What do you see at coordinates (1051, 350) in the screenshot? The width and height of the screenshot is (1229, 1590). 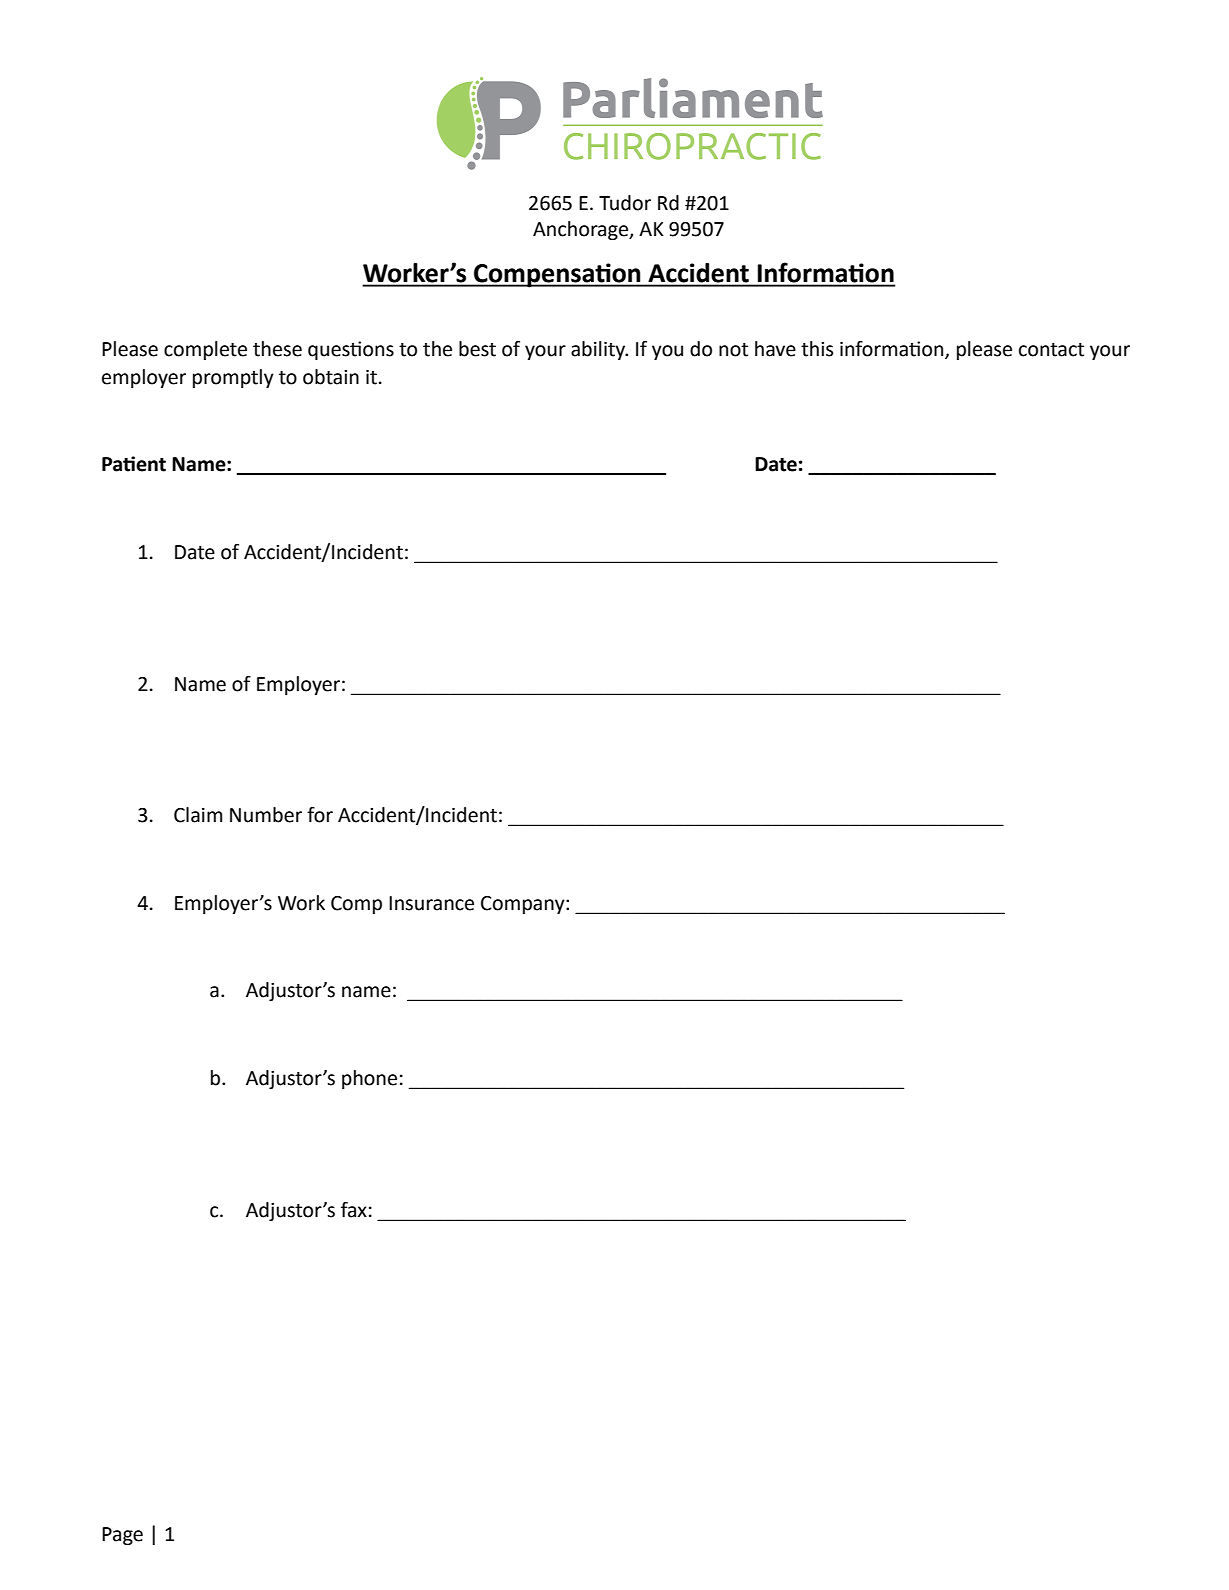 I see `contact` at bounding box center [1051, 350].
